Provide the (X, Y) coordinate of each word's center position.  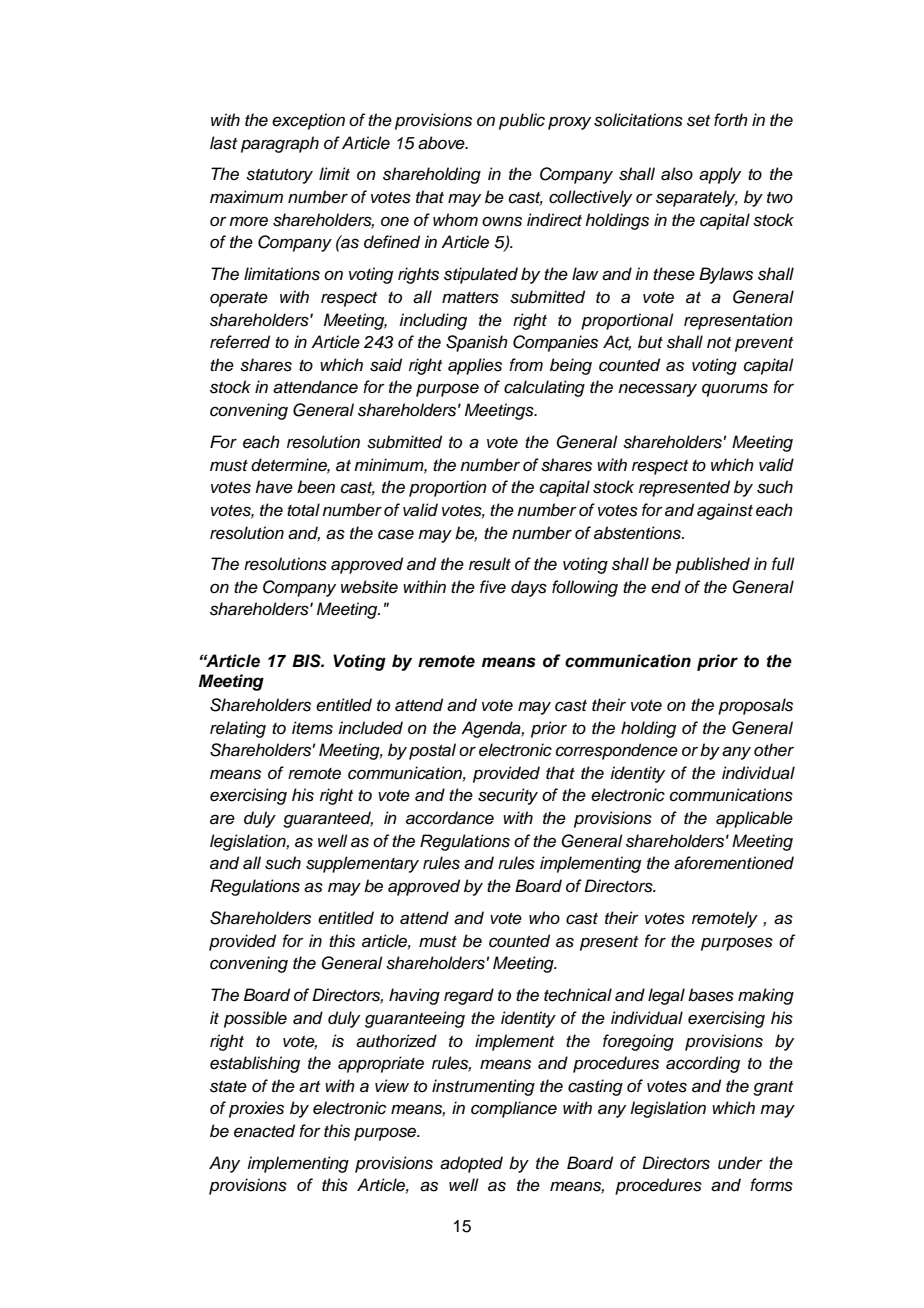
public (522, 121)
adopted (471, 1164)
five (493, 587)
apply (720, 175)
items (312, 728)
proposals (755, 706)
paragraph (280, 144)
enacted (264, 1131)
